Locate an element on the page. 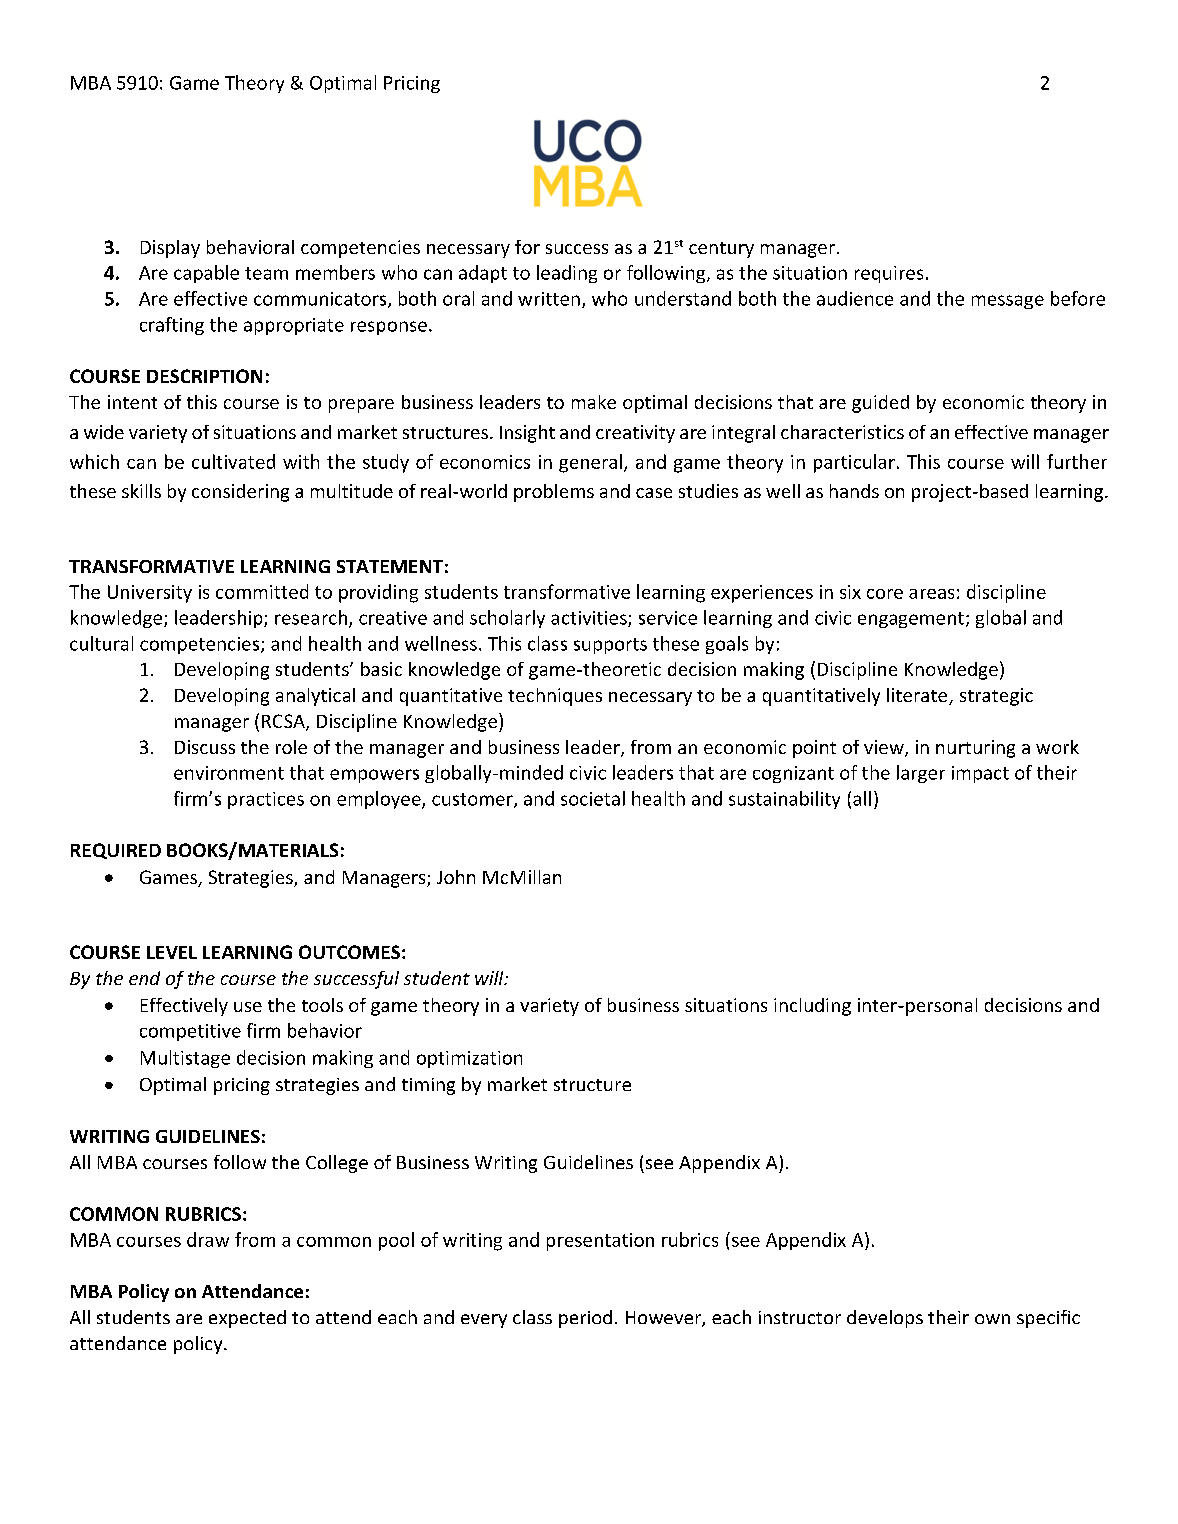  period is located at coordinates (585, 1319).
